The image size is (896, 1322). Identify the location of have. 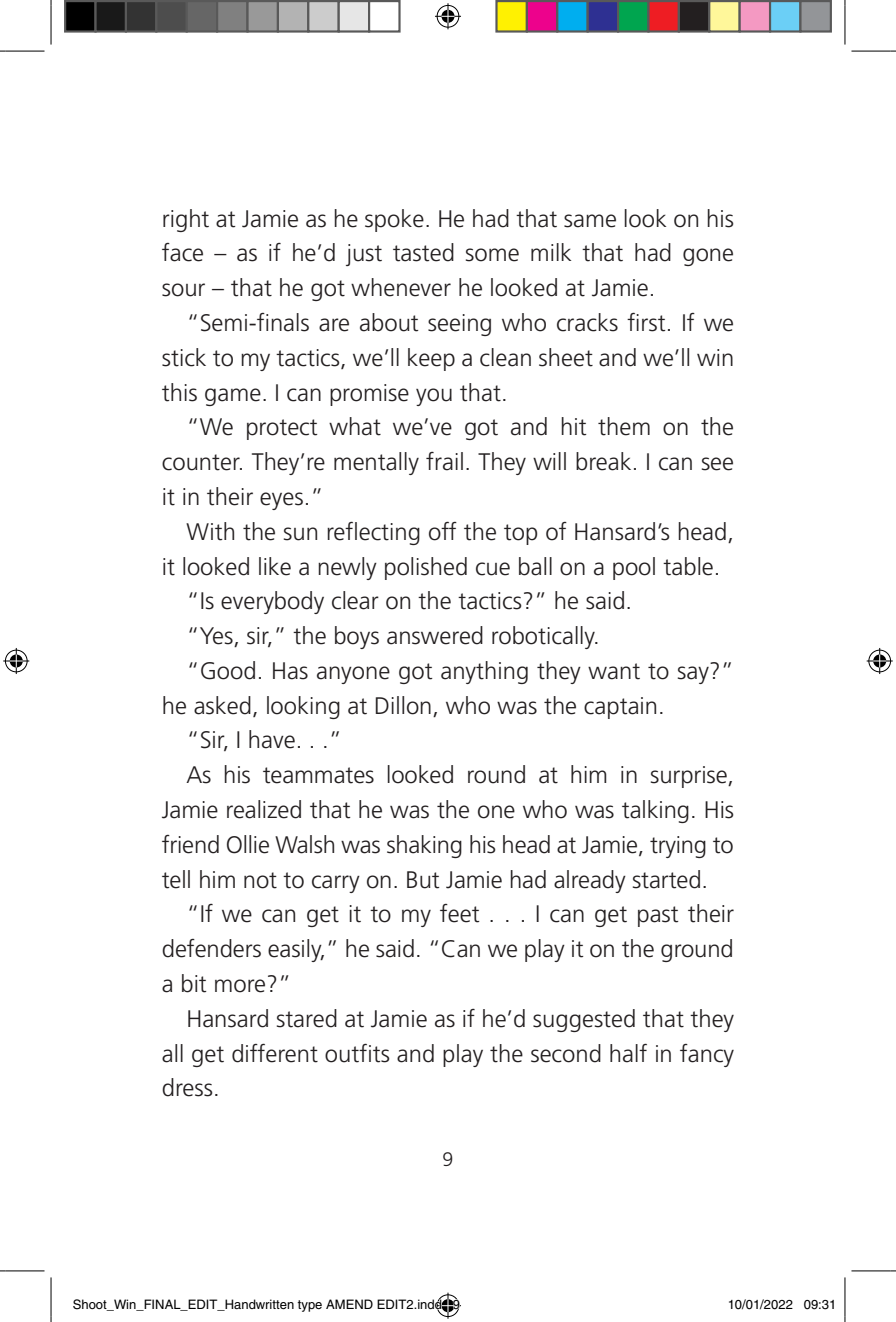
(272, 739).
